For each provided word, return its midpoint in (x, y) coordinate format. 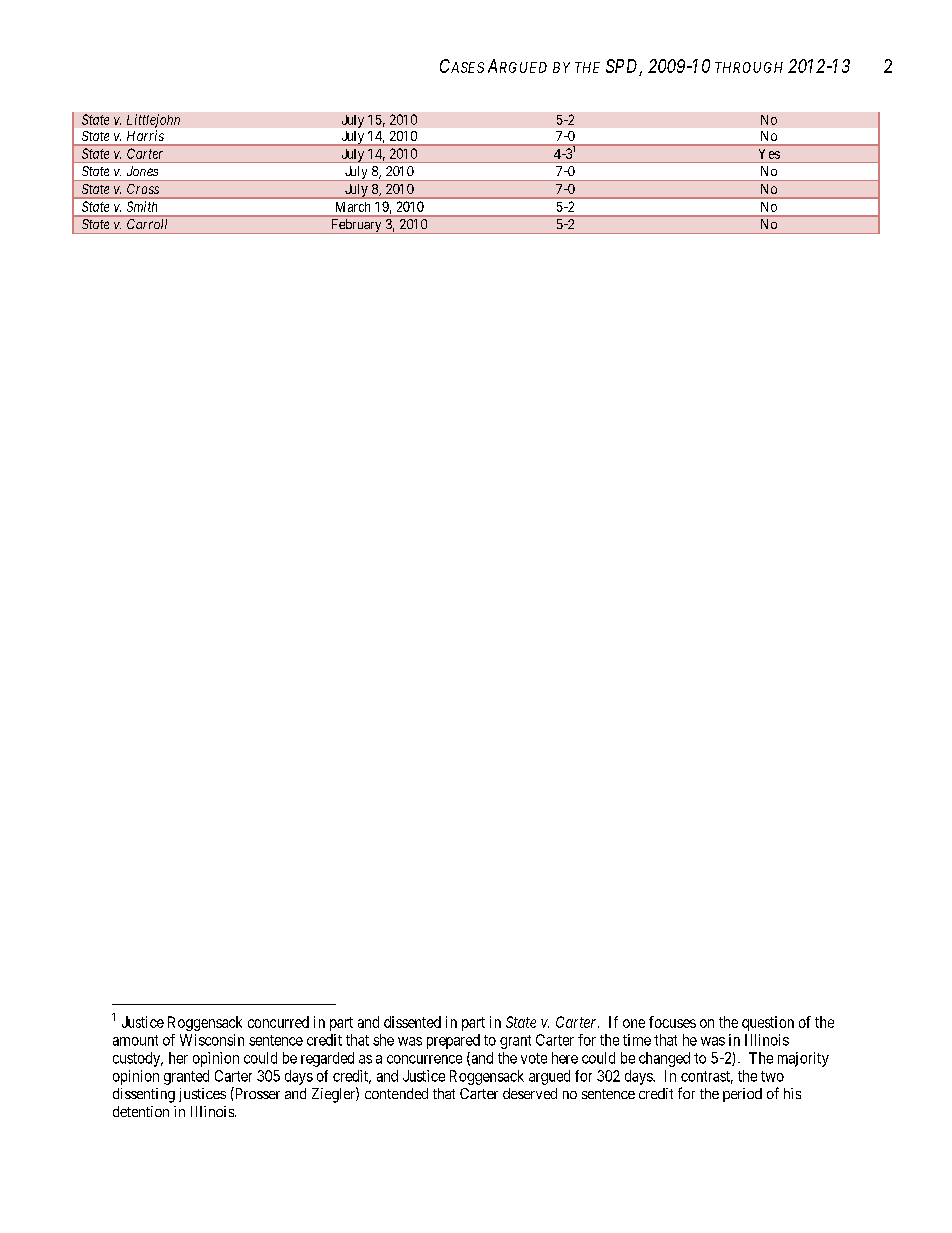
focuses (672, 1022)
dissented (412, 1022)
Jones (142, 171)
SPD (624, 67)
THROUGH (749, 67)
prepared (453, 1041)
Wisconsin (212, 1040)
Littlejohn (153, 121)
